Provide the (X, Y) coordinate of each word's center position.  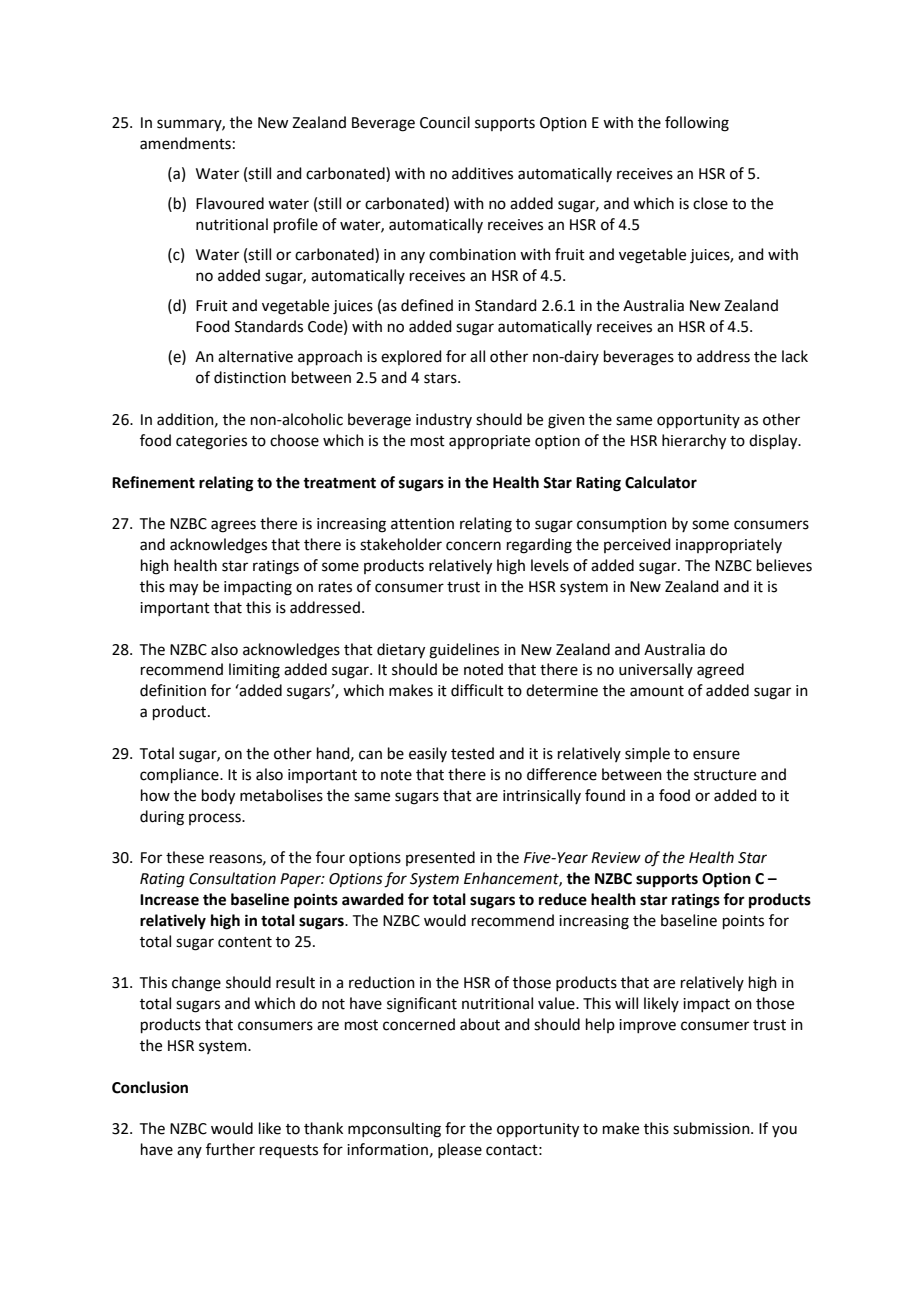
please (460, 1150)
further (230, 1149)
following (697, 124)
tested (472, 753)
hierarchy (694, 442)
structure (725, 775)
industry (444, 420)
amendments (185, 143)
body (218, 797)
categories (211, 442)
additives (482, 173)
